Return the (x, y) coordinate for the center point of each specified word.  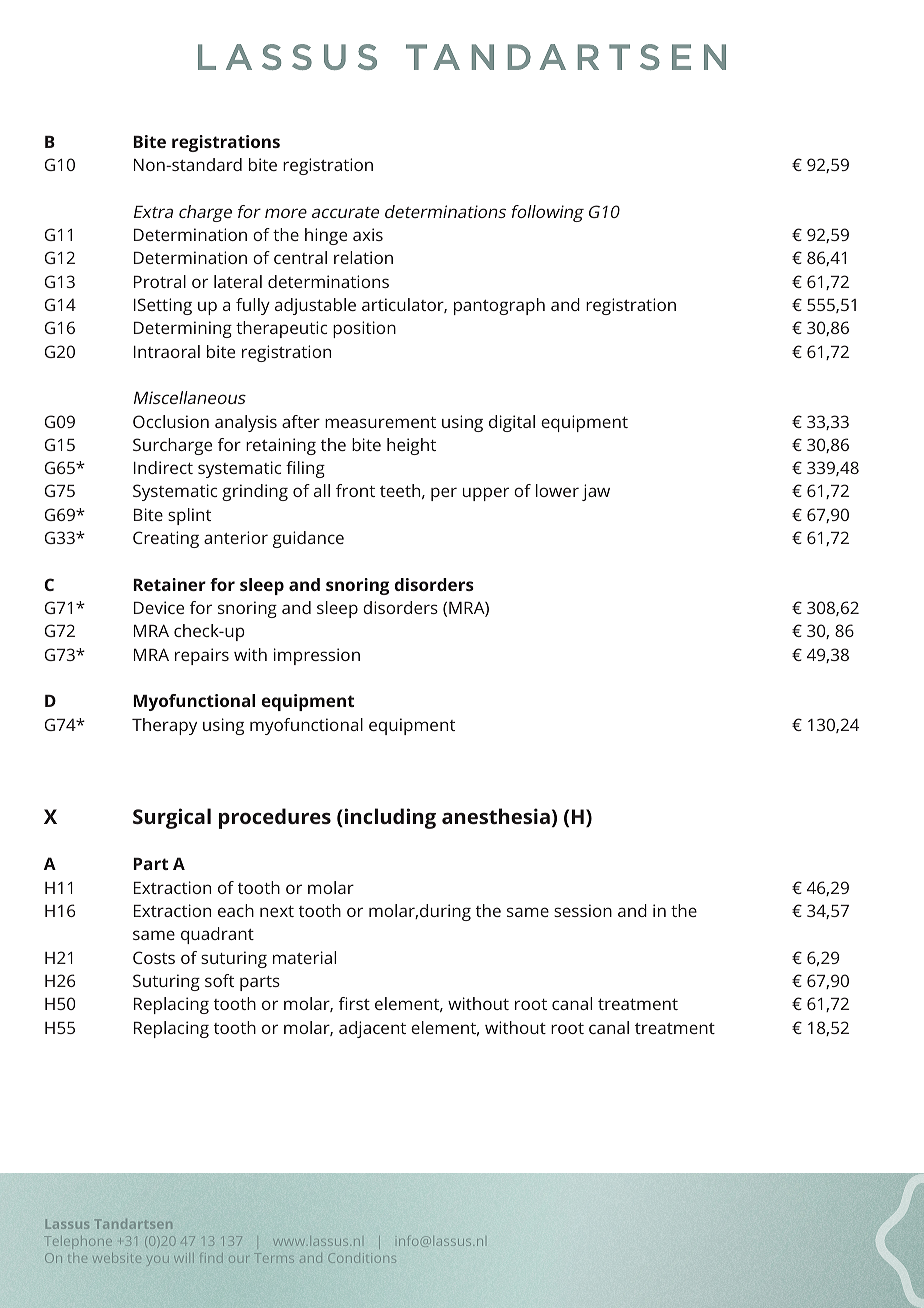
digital (512, 423)
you (156, 1260)
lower (557, 490)
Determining (183, 329)
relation (363, 257)
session (583, 910)
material (304, 957)
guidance (308, 539)
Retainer (169, 584)
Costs (154, 957)
